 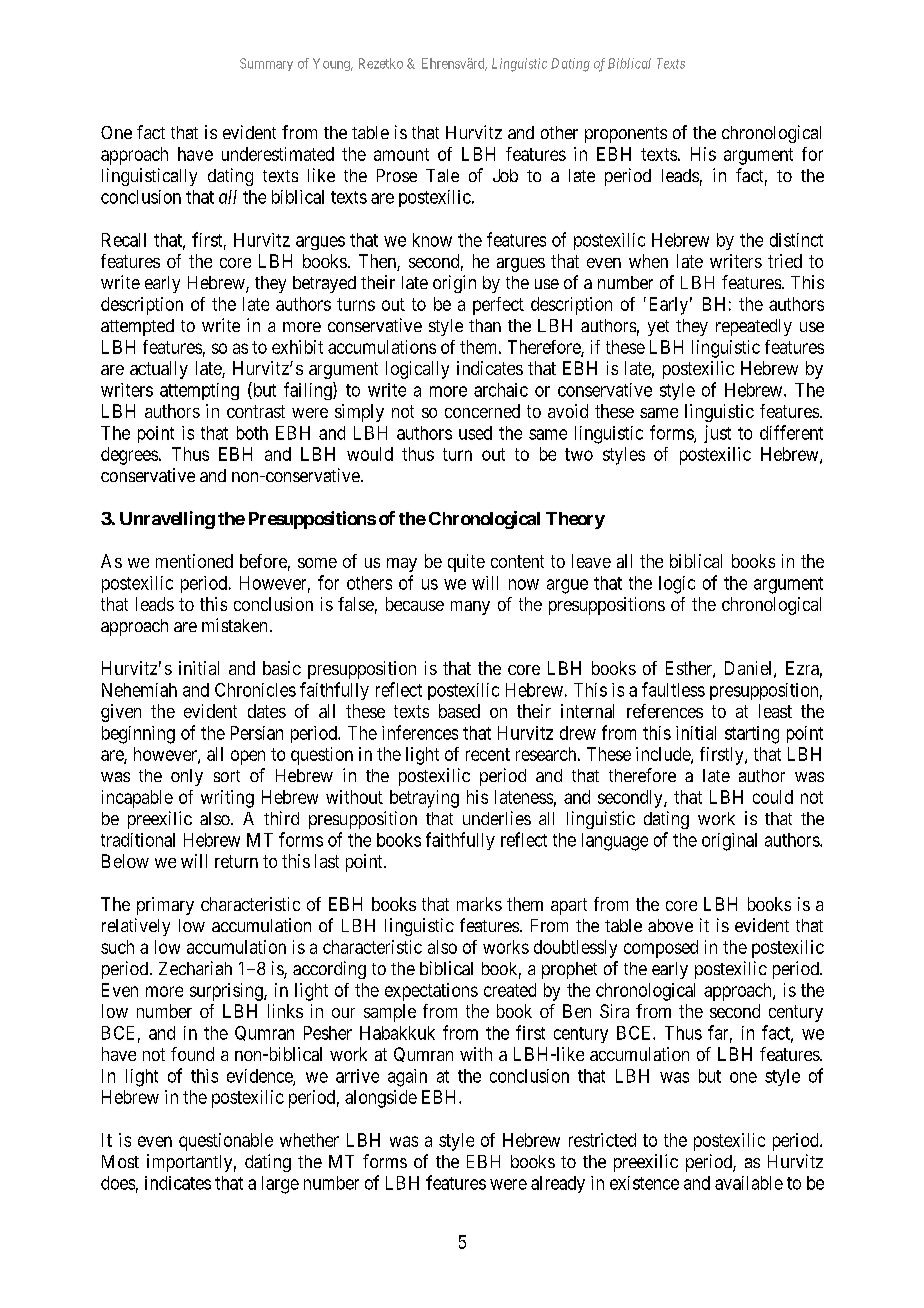 I want to click on amount, so click(x=401, y=154).
